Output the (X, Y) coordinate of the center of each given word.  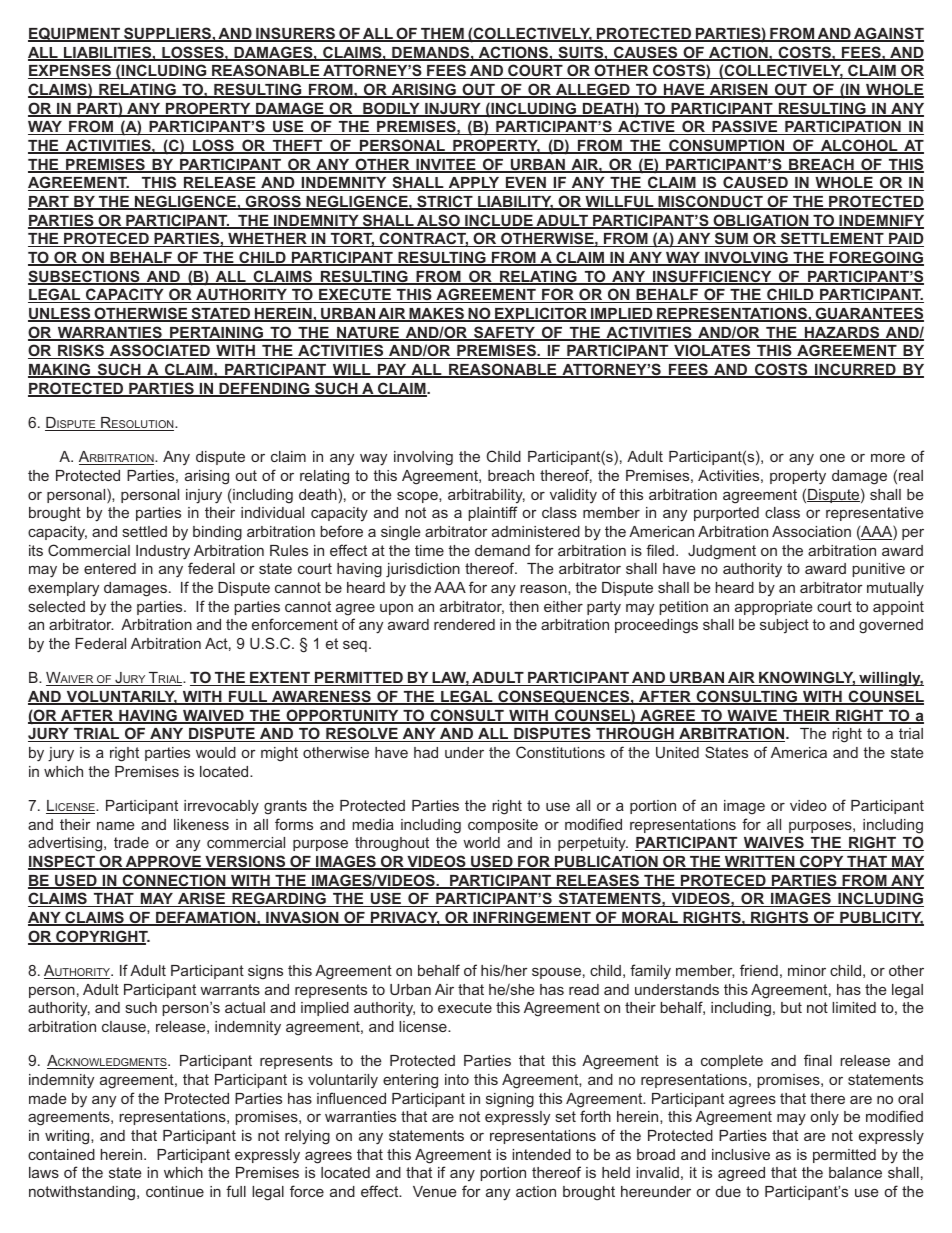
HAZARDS (842, 333)
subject (784, 626)
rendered (464, 624)
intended (541, 1154)
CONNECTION (174, 881)
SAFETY (505, 333)
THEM (442, 35)
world (481, 842)
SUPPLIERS (167, 34)
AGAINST (888, 34)
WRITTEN (759, 863)
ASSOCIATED (159, 351)
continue (175, 1191)
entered (110, 568)
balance (855, 1172)
